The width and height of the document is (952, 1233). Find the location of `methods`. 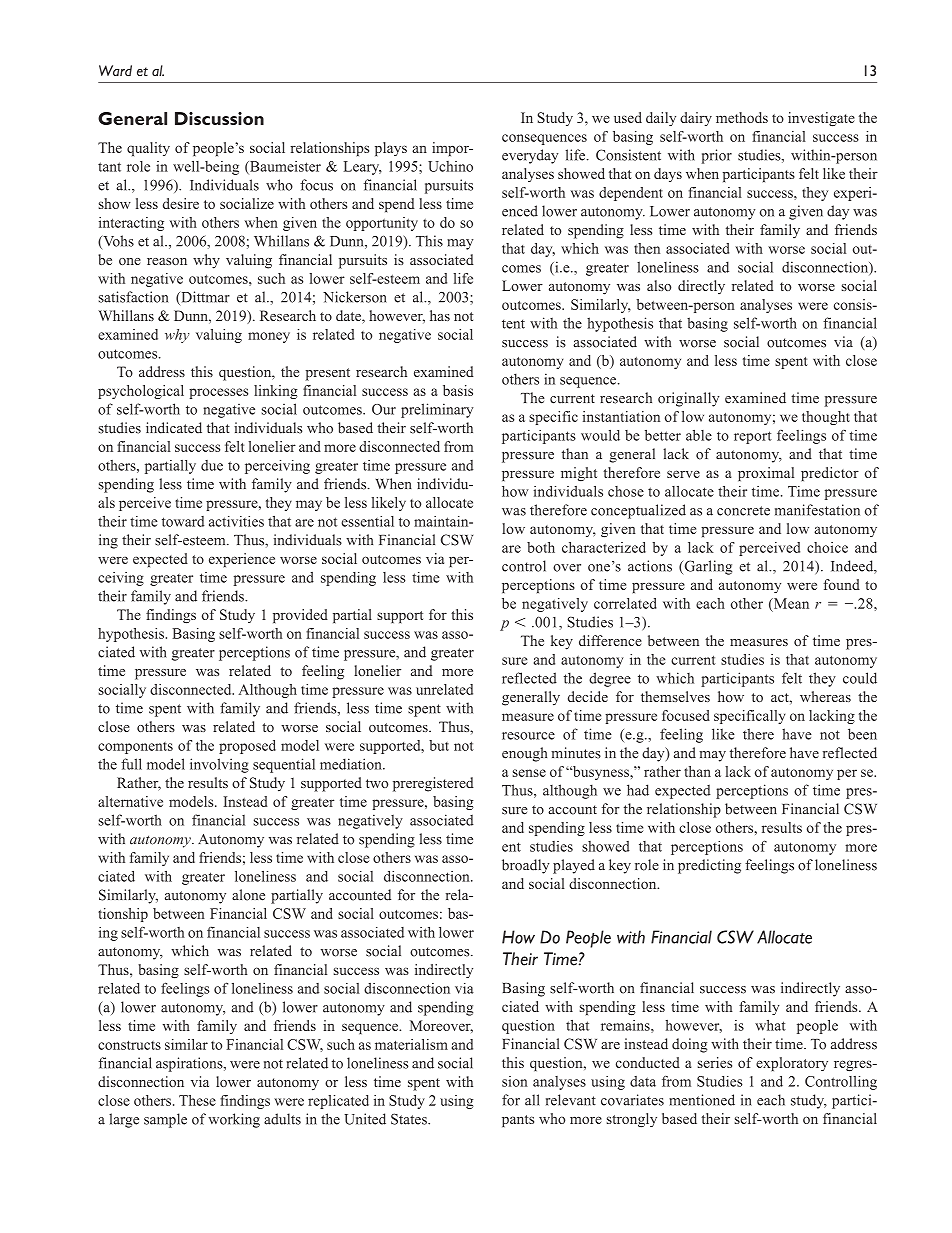

methods is located at coordinates (742, 117).
